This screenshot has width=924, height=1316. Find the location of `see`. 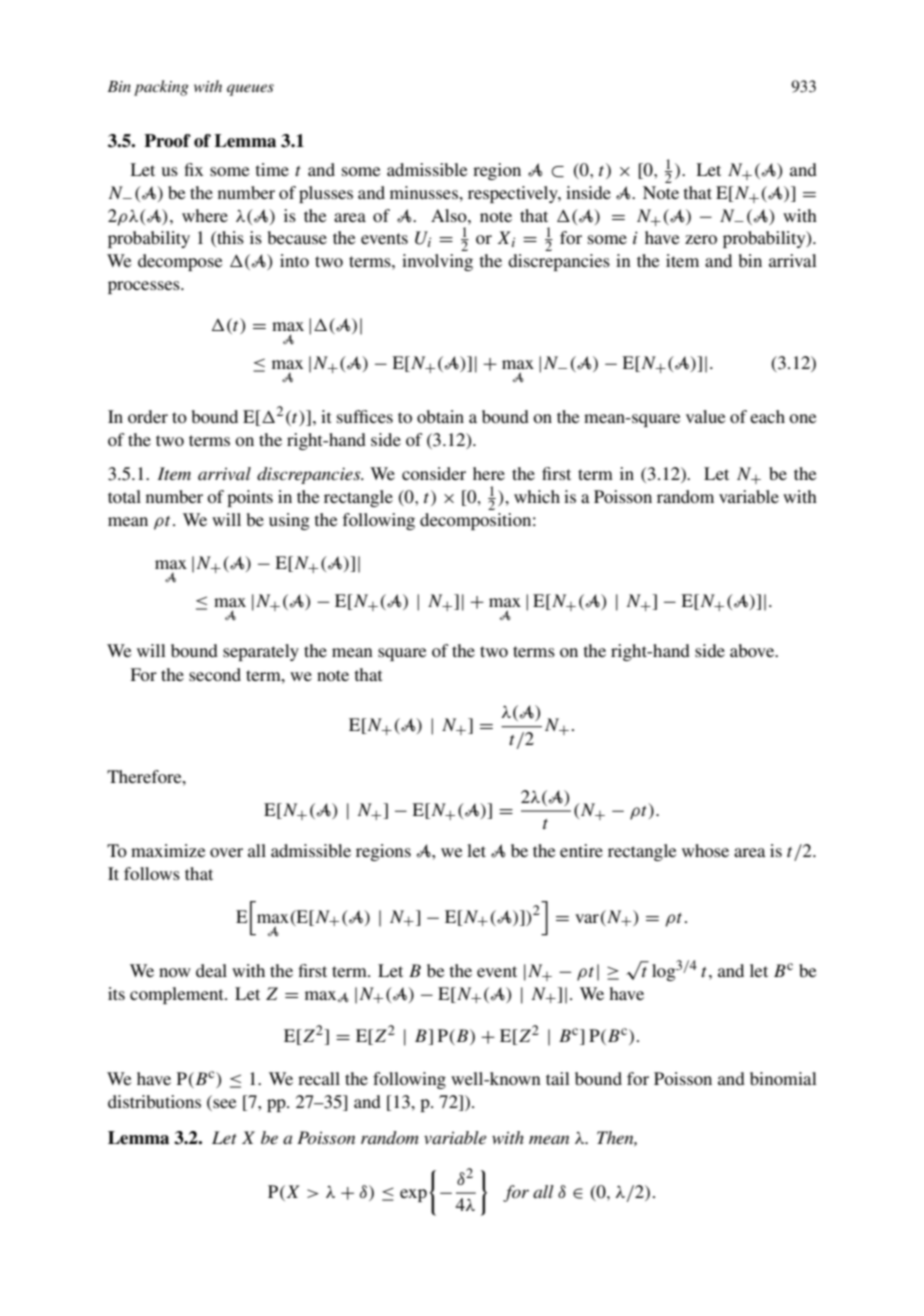

see is located at coordinates (224, 1105).
